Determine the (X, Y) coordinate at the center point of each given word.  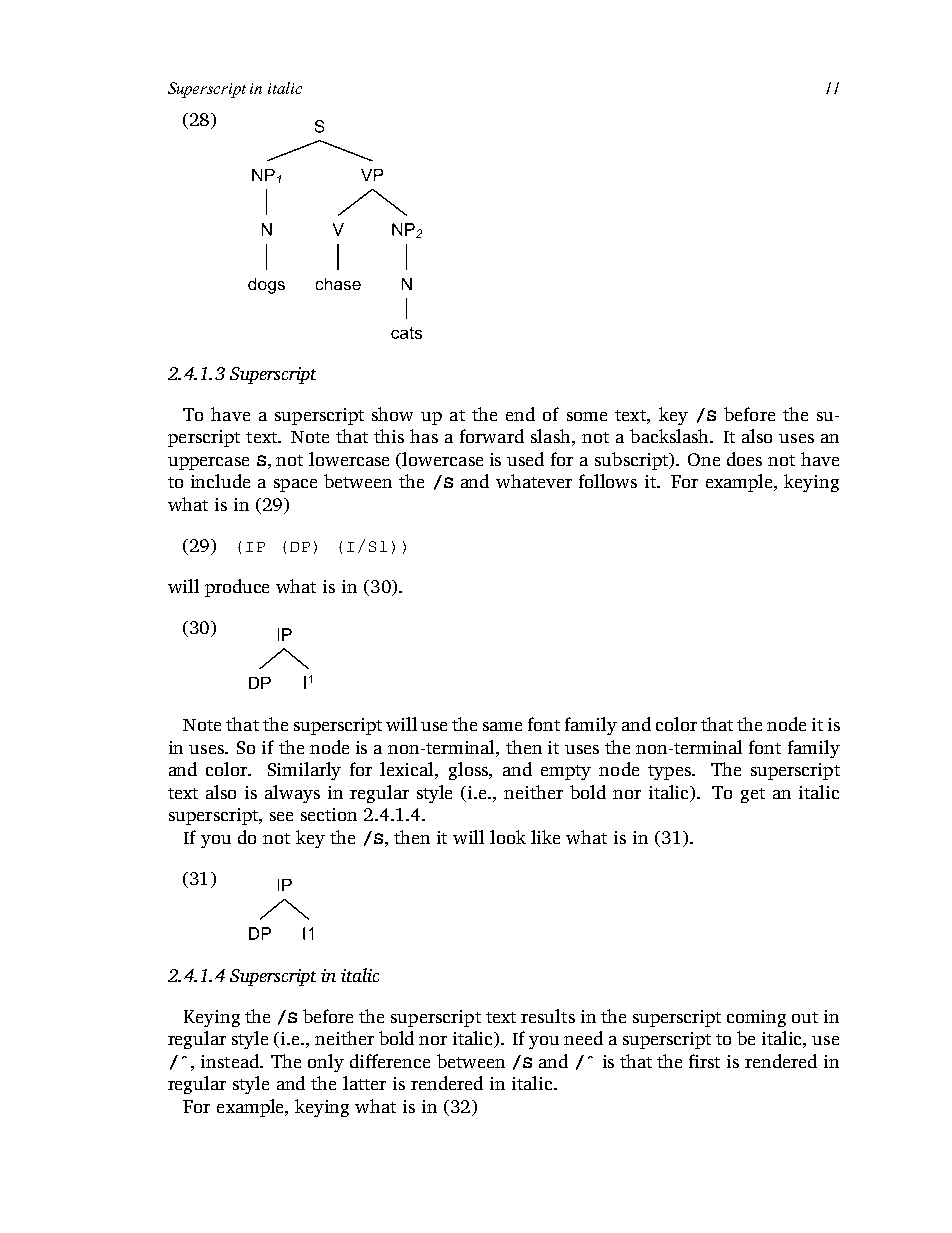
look (508, 837)
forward (492, 436)
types (670, 772)
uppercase (208, 463)
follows (608, 481)
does (744, 459)
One (704, 459)
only (326, 1063)
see (281, 816)
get (753, 795)
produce (237, 588)
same (502, 726)
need (583, 1038)
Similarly (304, 771)
